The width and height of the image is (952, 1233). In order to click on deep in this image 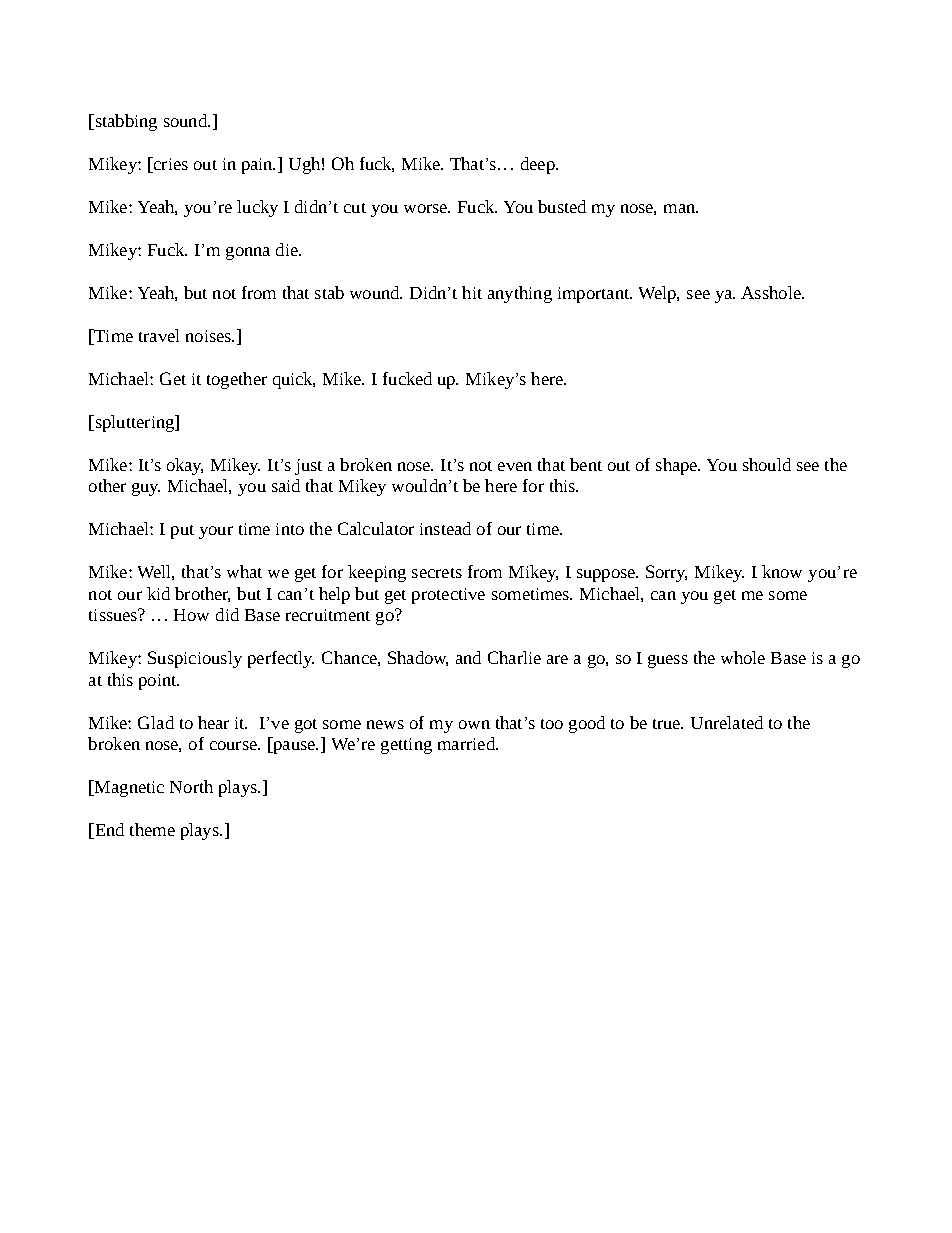, I will do `click(539, 165)`.
